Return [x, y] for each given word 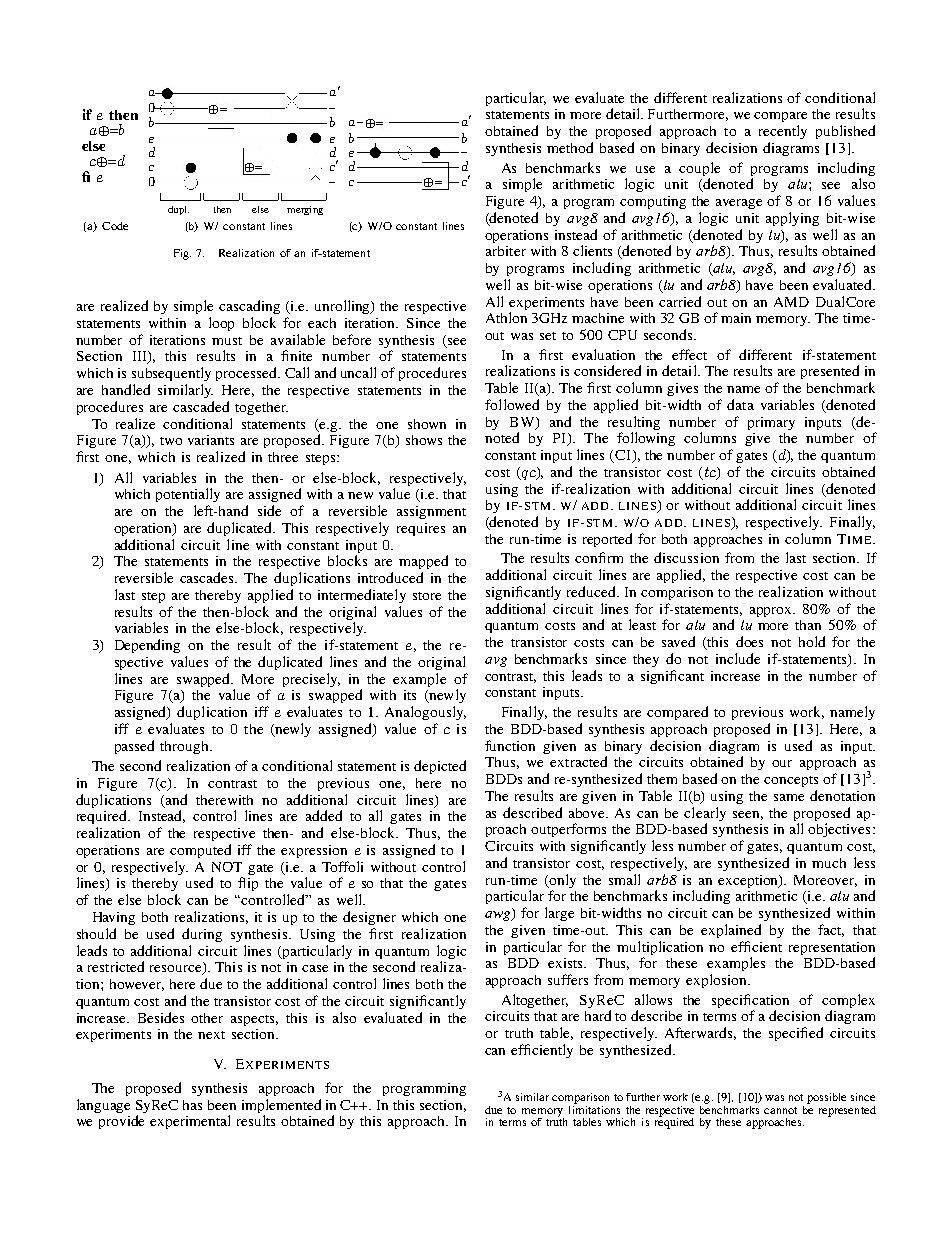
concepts [791, 781]
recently [783, 132]
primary [771, 423]
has [192, 1105]
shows [424, 440]
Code [115, 226]
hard [598, 1015]
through [185, 747]
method [570, 147]
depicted [440, 767]
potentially [188, 495]
